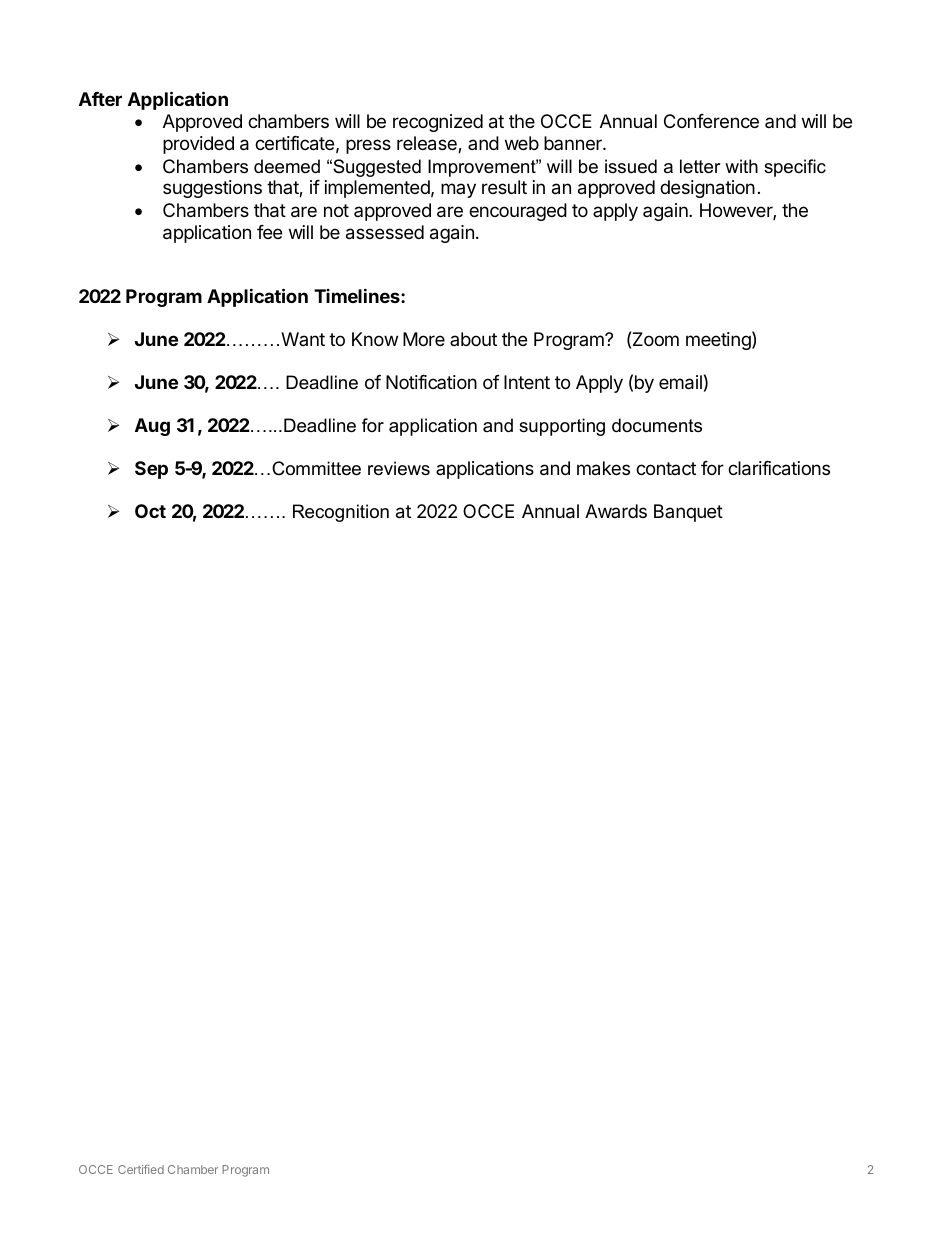  What do you see at coordinates (616, 511) in the screenshot?
I see `Awards` at bounding box center [616, 511].
